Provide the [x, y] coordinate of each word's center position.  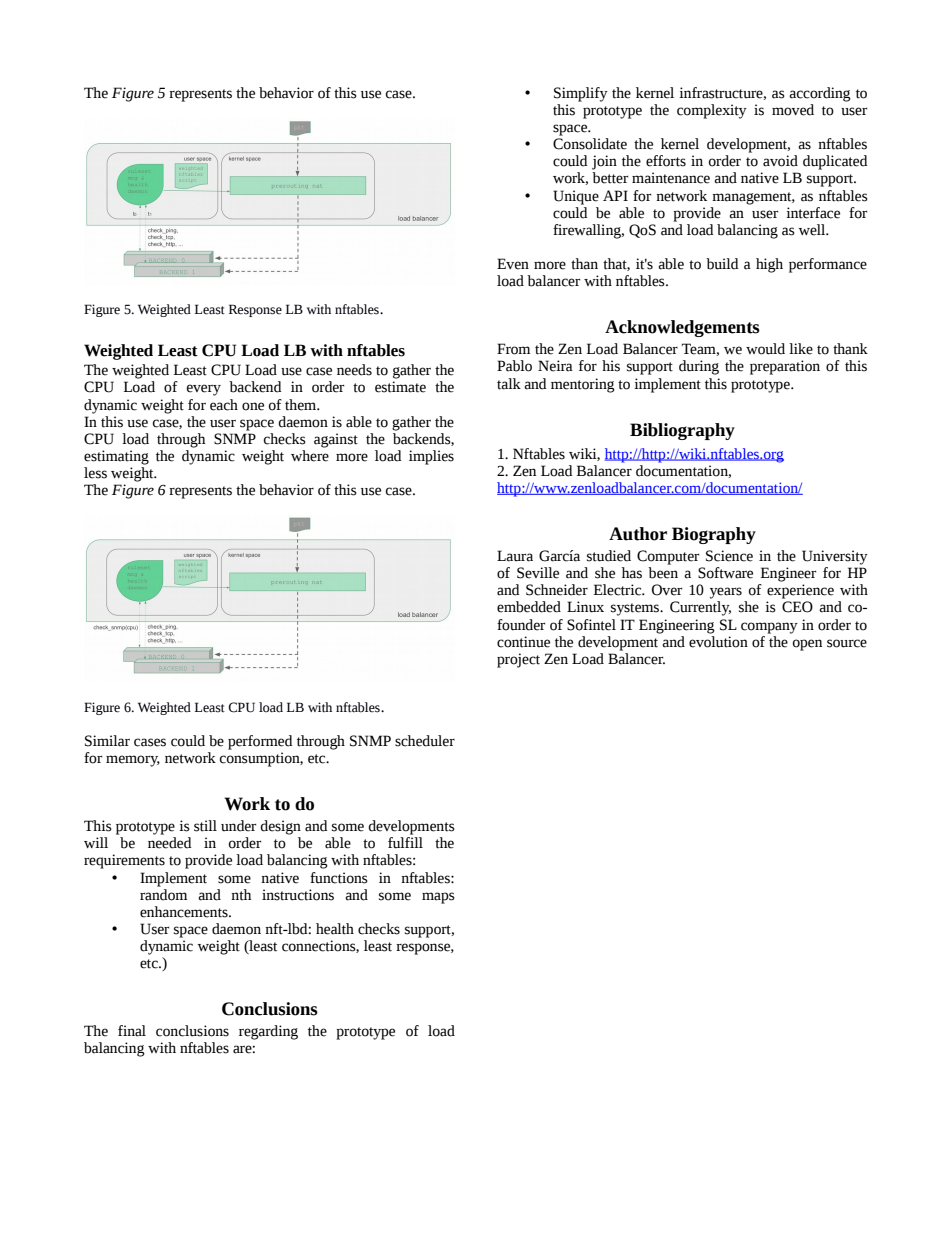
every [204, 390]
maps [438, 898]
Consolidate [590, 144]
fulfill [405, 843]
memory [133, 761]
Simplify [581, 94]
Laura [515, 556]
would [765, 349]
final [132, 1031]
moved [793, 110]
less [95, 473]
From [513, 349]
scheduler [425, 741]
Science [729, 556]
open [807, 645]
